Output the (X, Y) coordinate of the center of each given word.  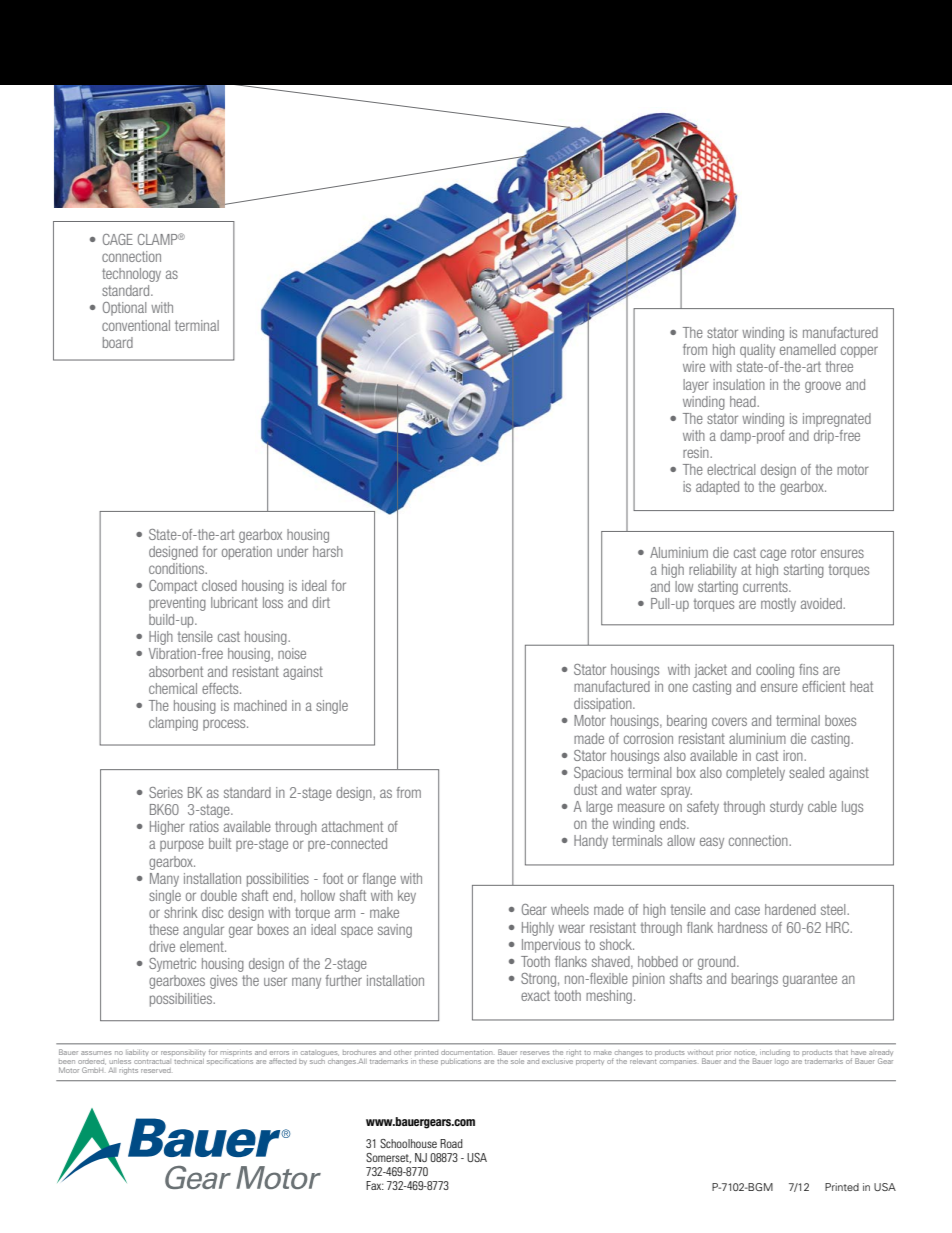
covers (729, 721)
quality (757, 351)
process (225, 725)
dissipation (604, 705)
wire (694, 366)
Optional (124, 309)
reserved (156, 1070)
